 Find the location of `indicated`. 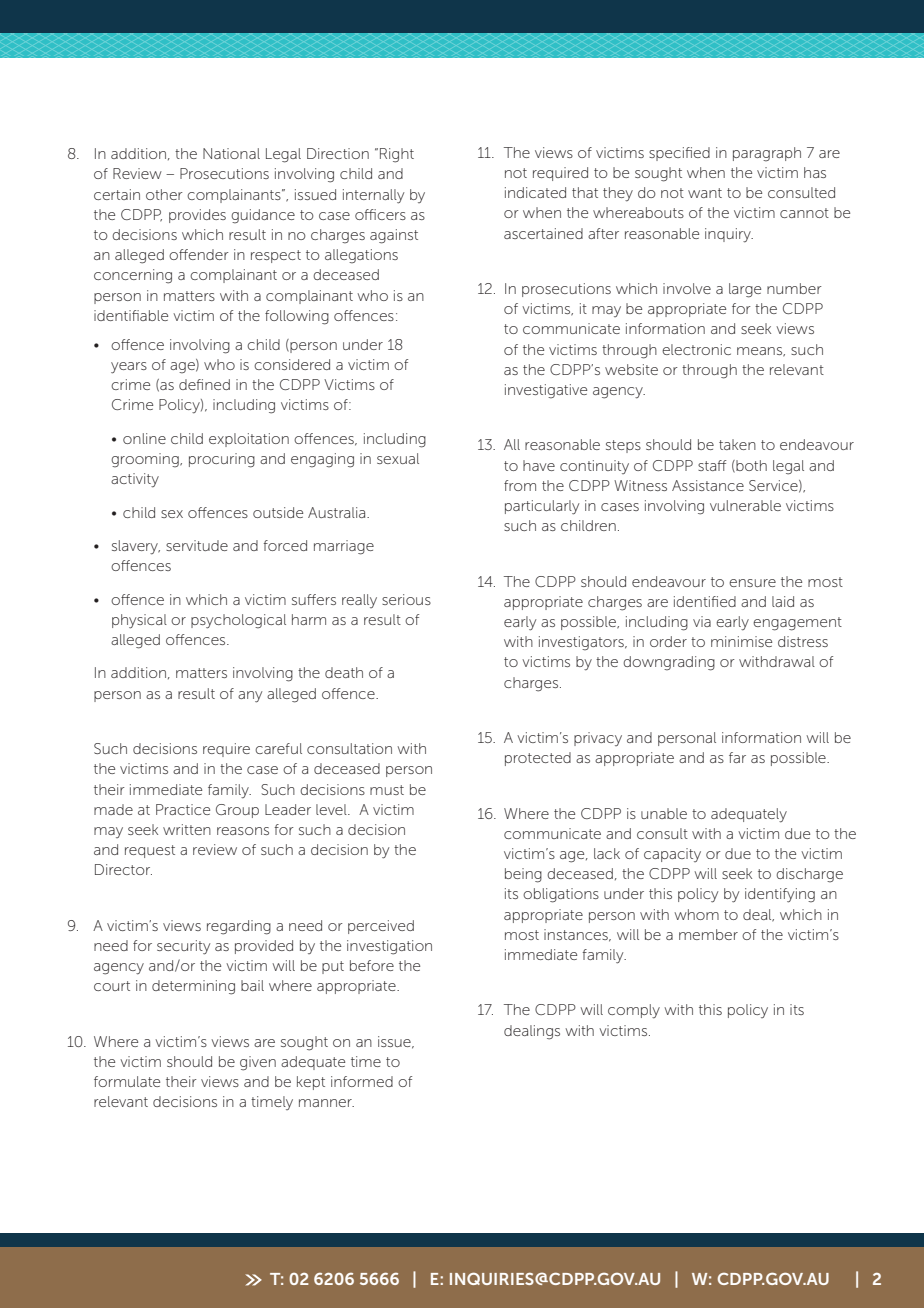

indicated is located at coordinates (535, 192).
